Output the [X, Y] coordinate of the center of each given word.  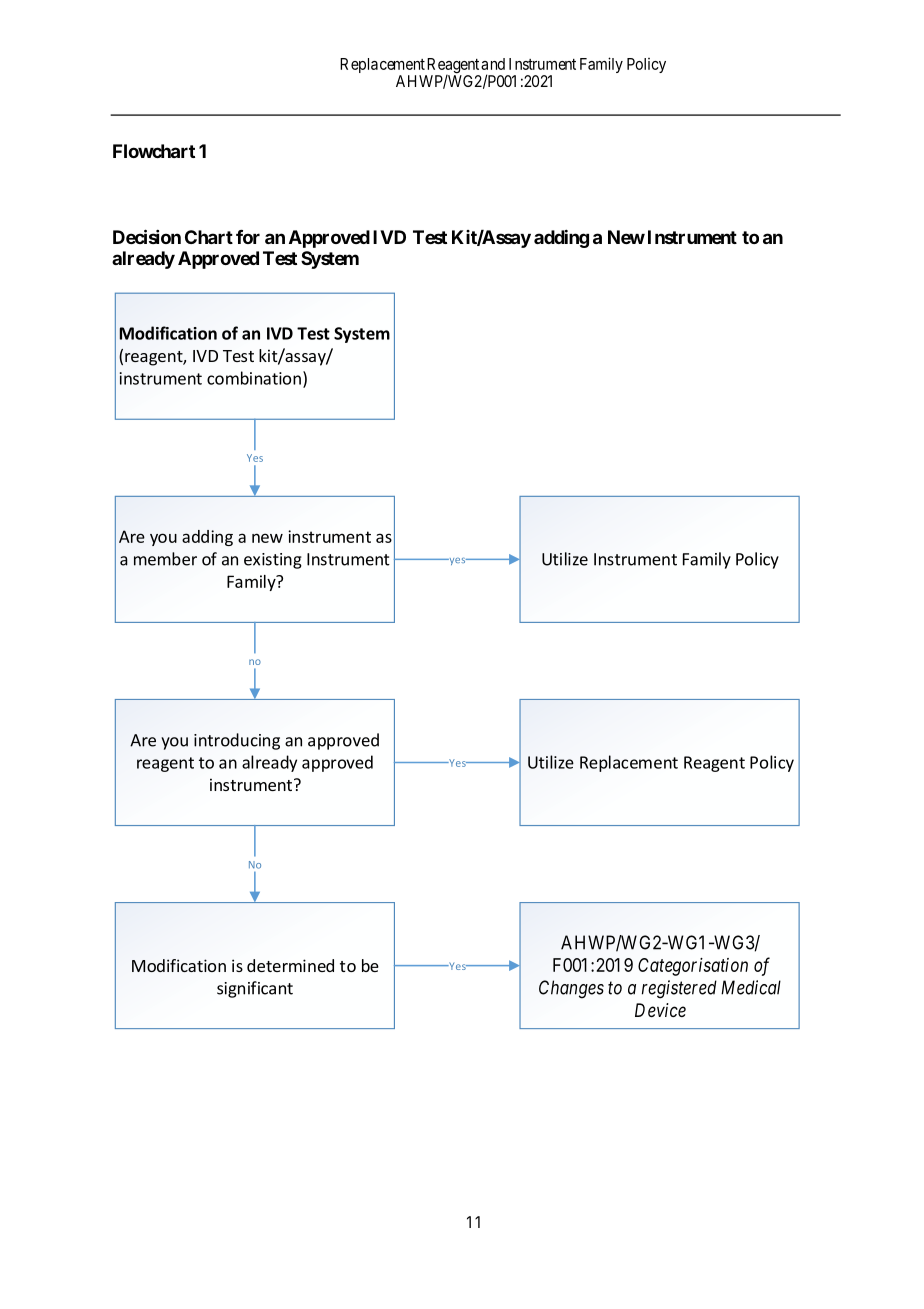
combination [254, 378]
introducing [237, 741]
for [248, 237]
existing [273, 561]
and [493, 64]
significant [255, 989]
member [165, 559]
